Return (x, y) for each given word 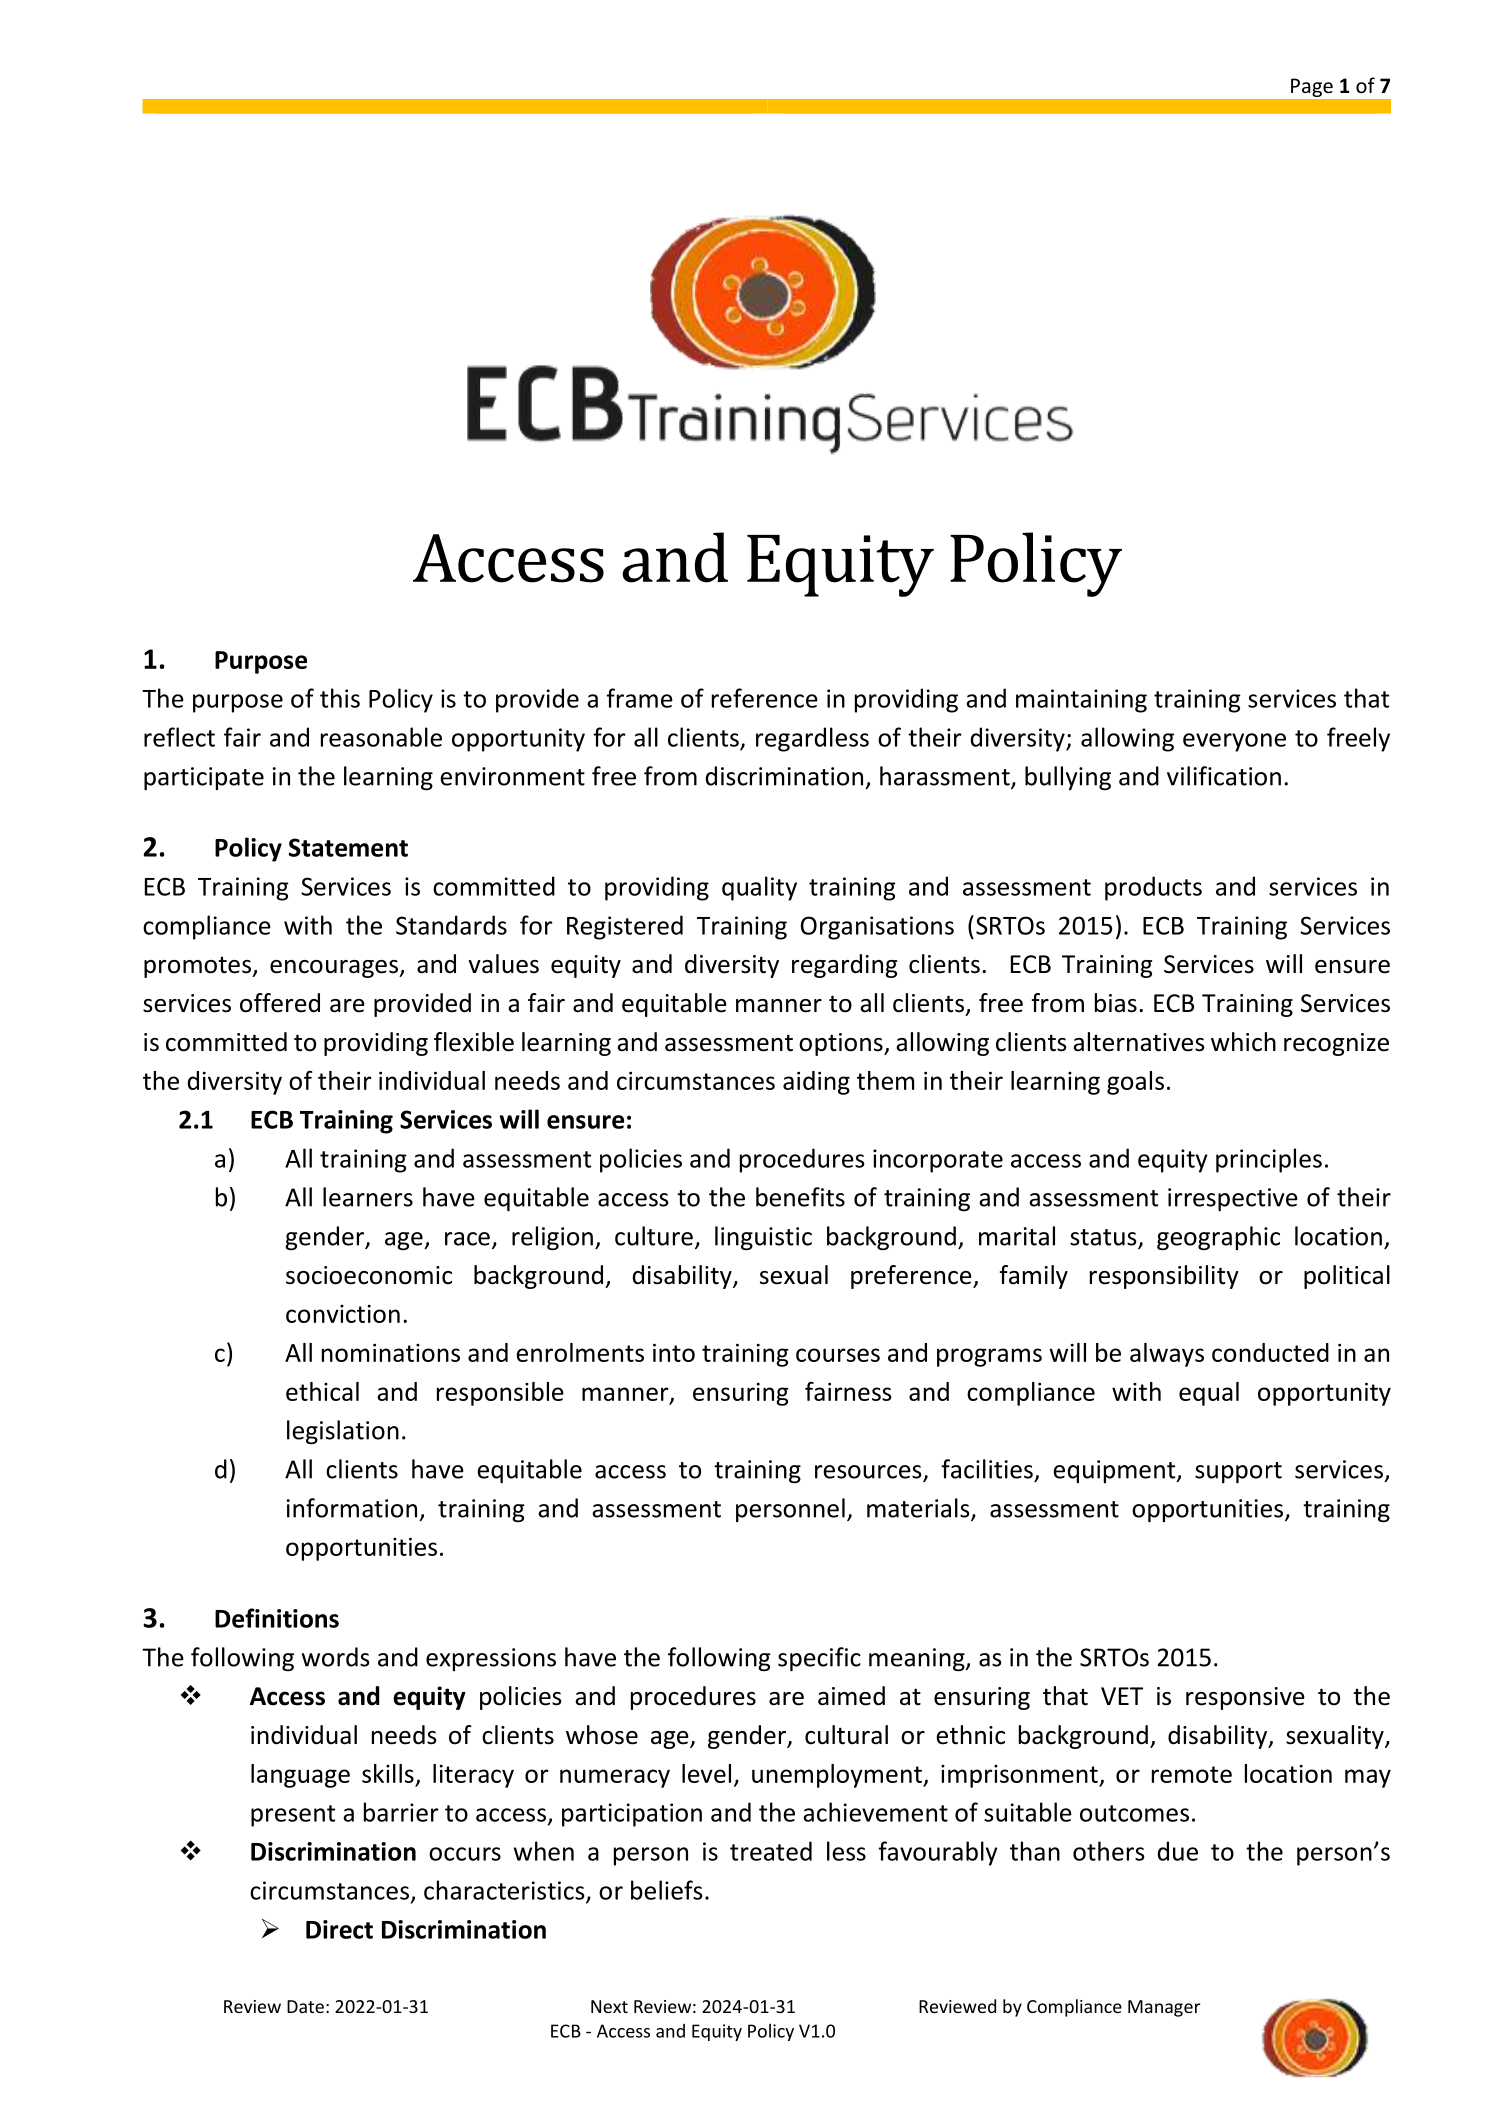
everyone (1234, 742)
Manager (1164, 2008)
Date (305, 2006)
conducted (1270, 1352)
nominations (391, 1352)
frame (639, 698)
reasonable (381, 737)
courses (838, 1355)
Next (609, 2006)
